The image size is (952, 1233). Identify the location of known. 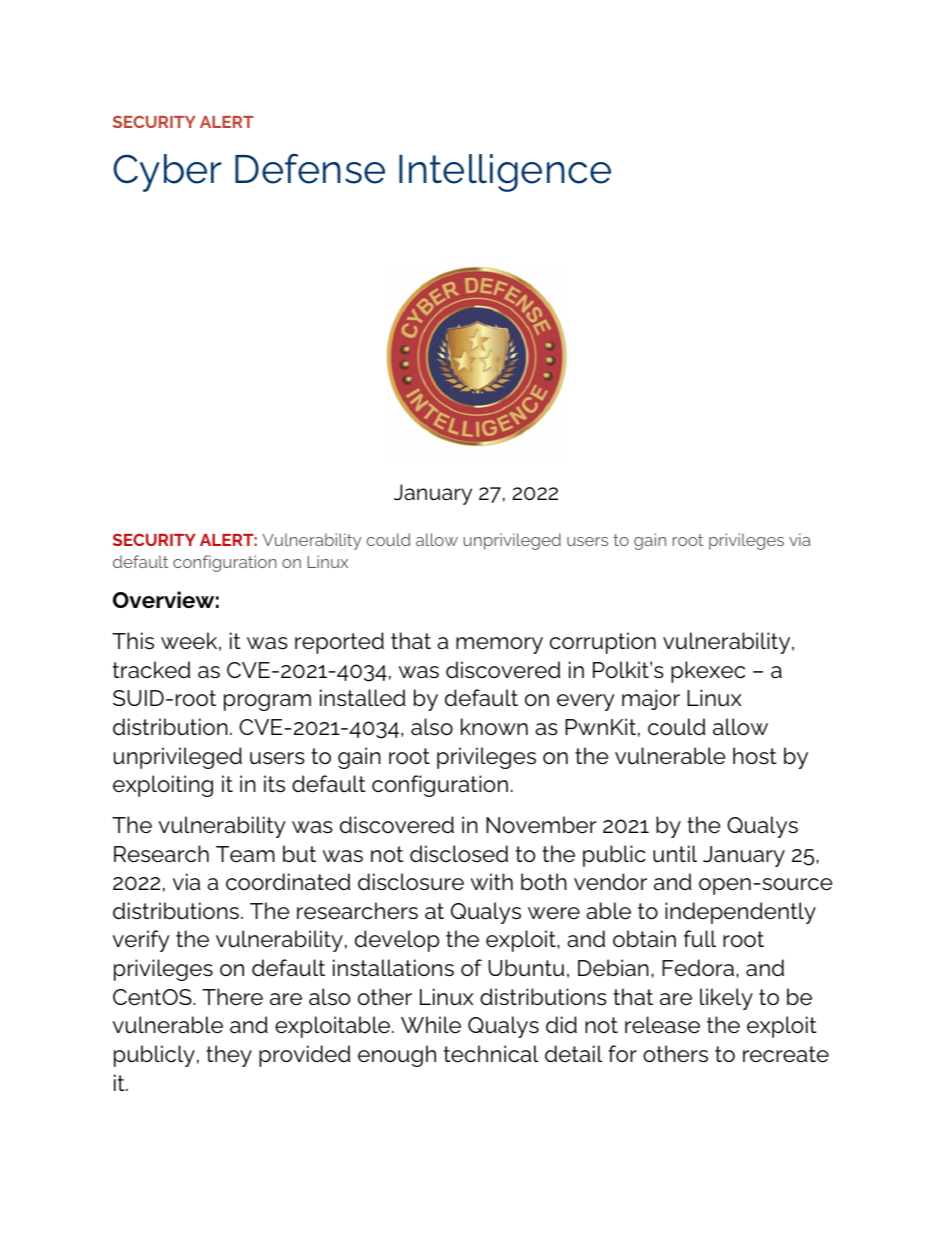
(494, 726).
